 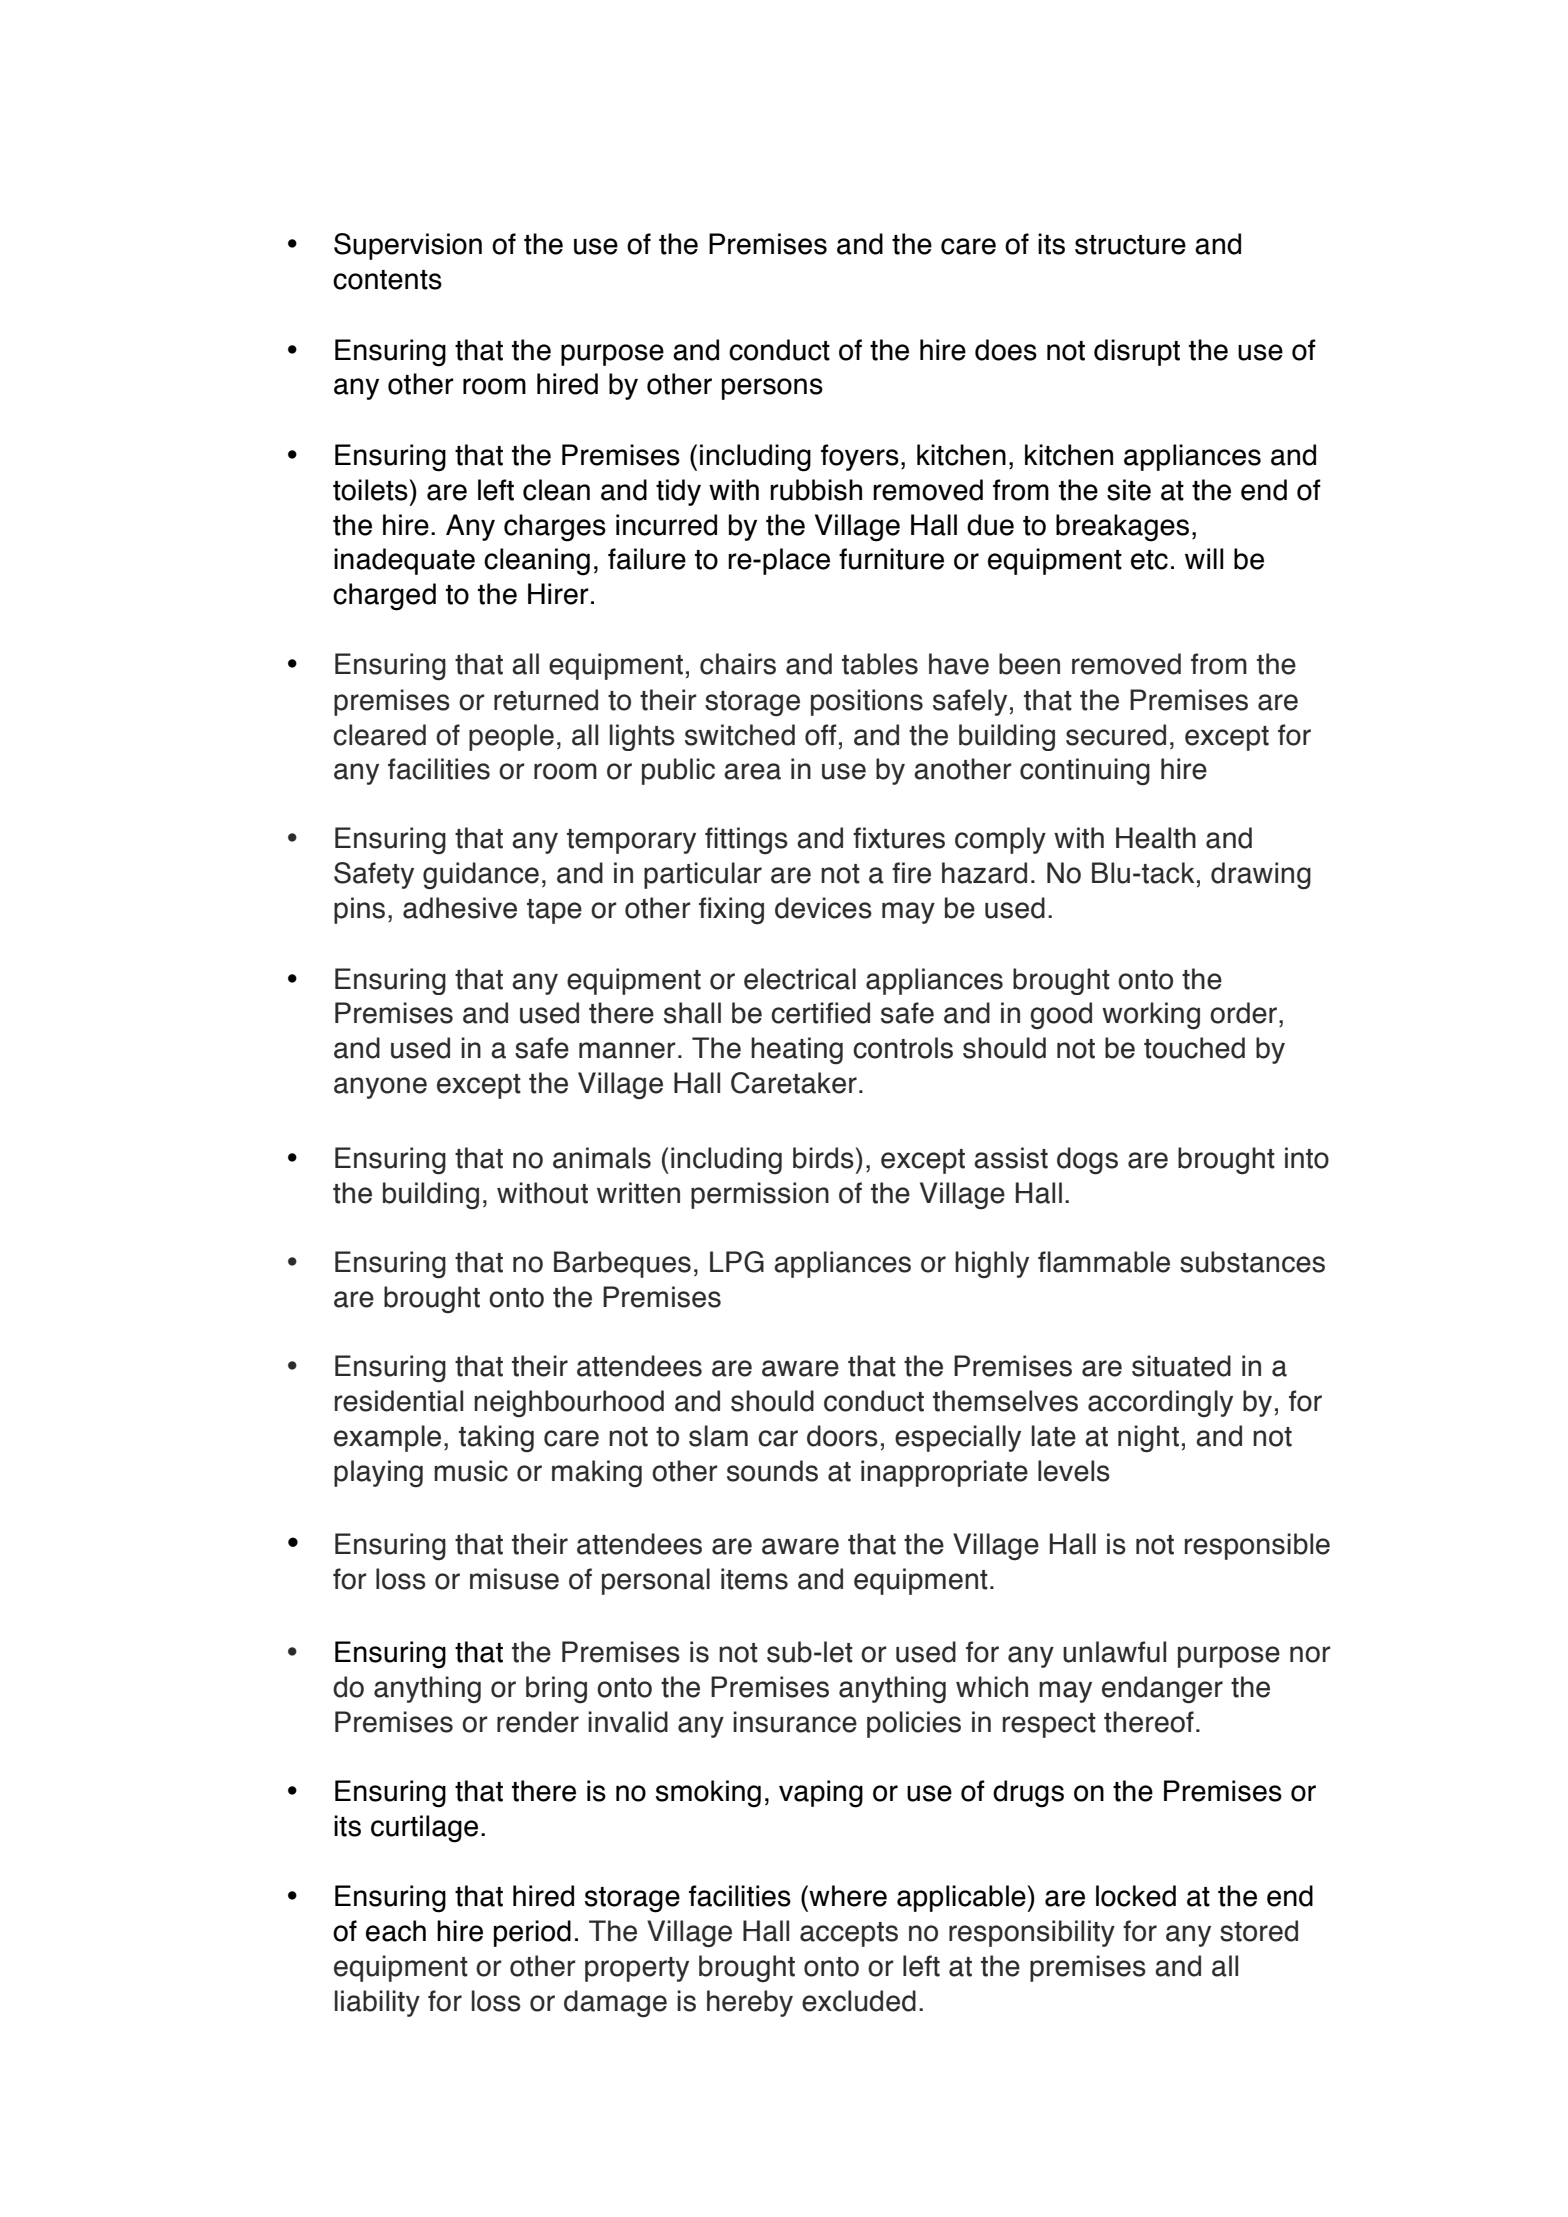 I want to click on tables, so click(x=880, y=664).
